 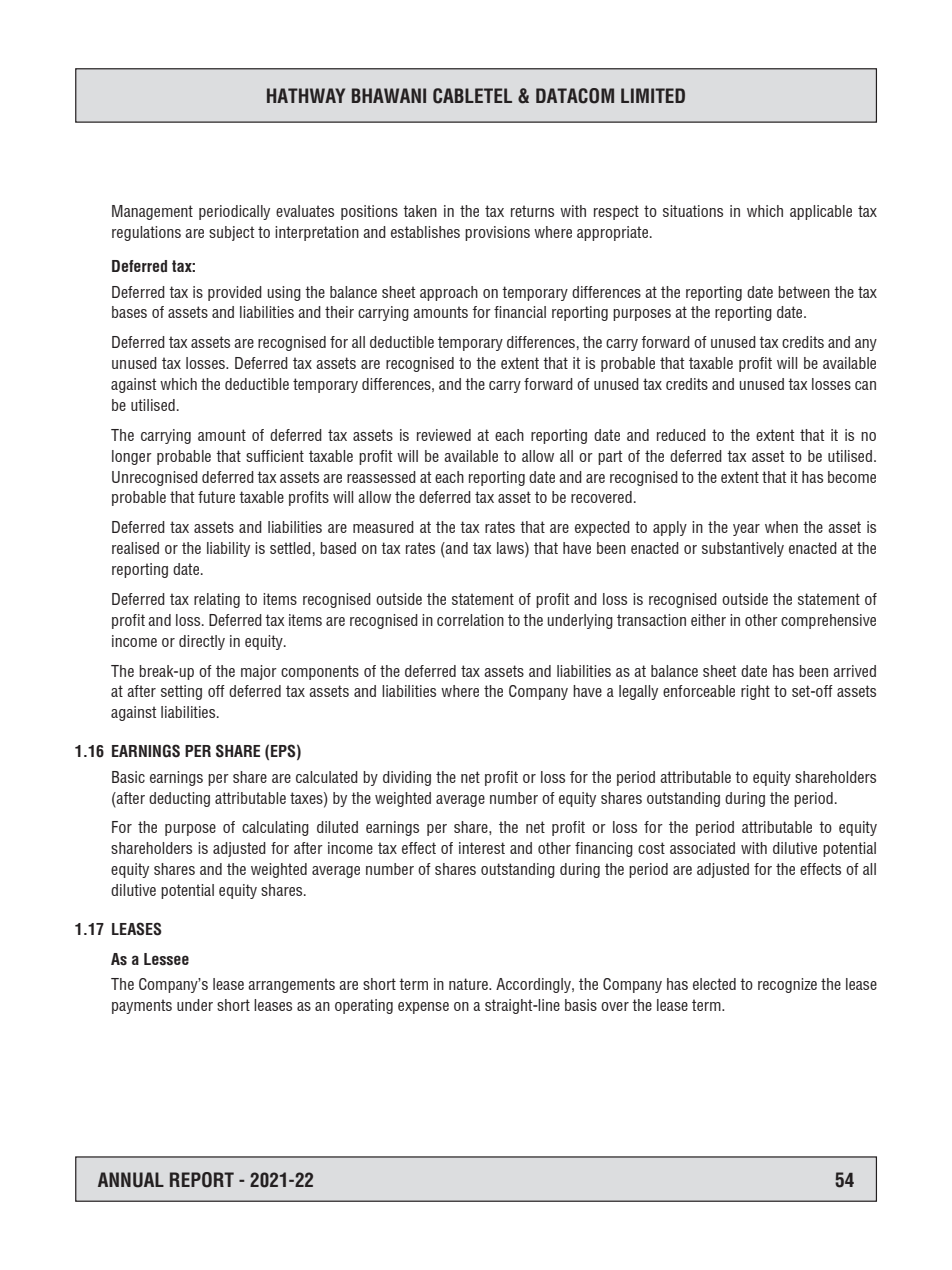 I want to click on ANNUAL, so click(x=131, y=1180).
